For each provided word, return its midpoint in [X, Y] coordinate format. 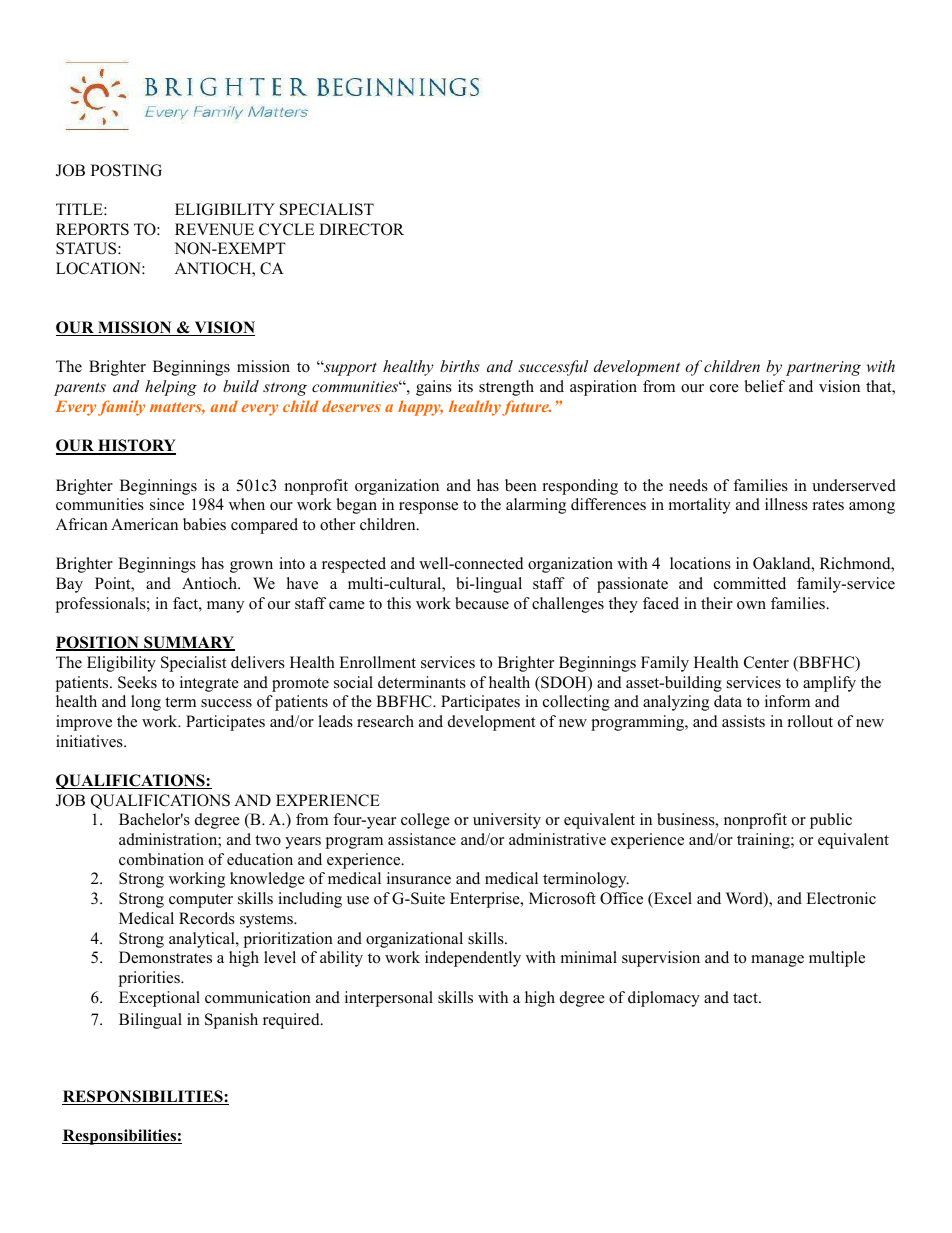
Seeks [137, 682]
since [167, 504]
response [428, 508]
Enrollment [377, 662]
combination [161, 859]
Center [766, 662]
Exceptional [159, 999]
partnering [823, 368]
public [831, 821]
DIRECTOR [361, 229]
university [507, 821]
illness [786, 504]
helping [171, 388]
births [460, 366]
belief [764, 386]
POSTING [126, 170]
